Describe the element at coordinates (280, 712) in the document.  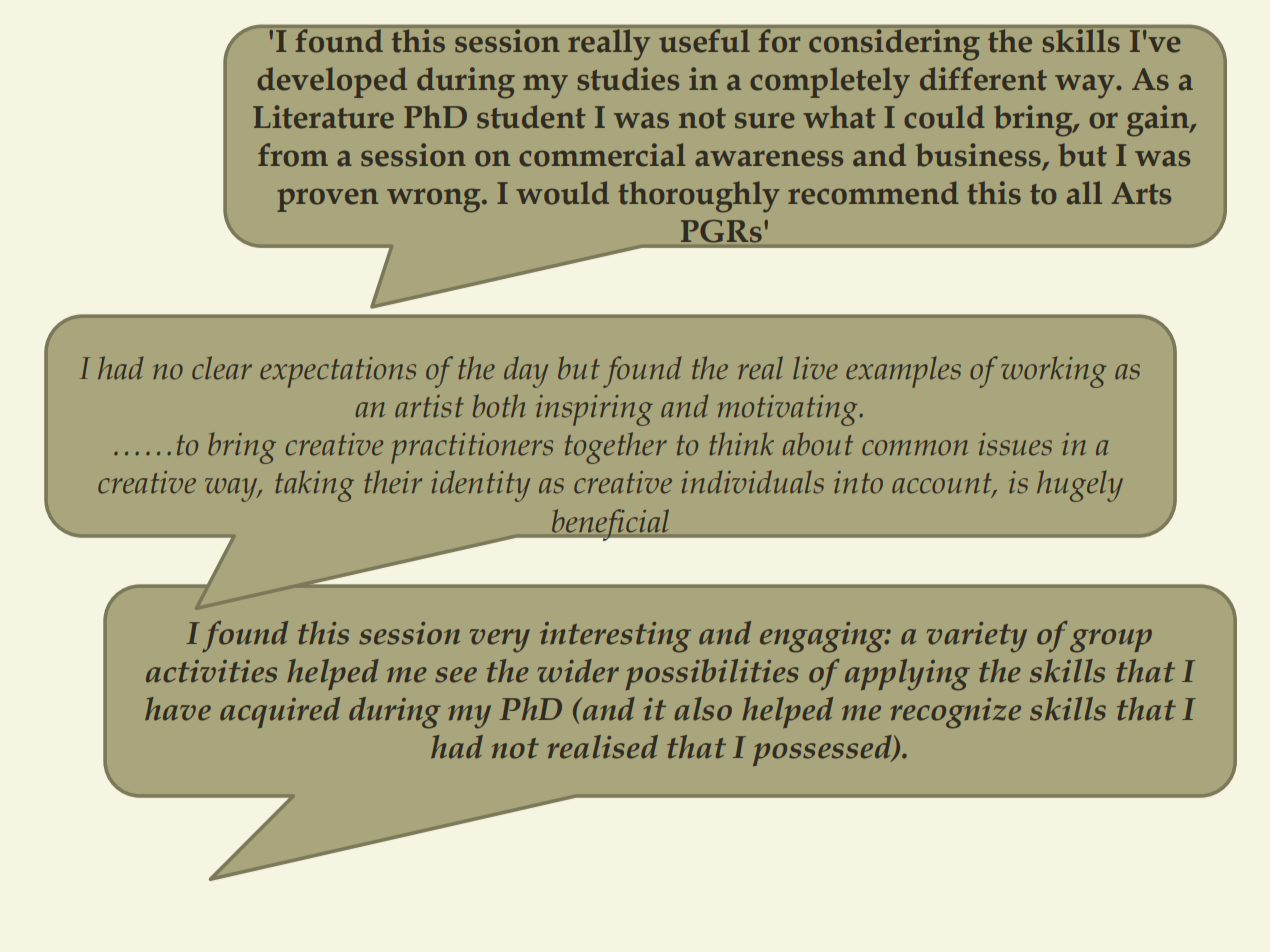
I see `acquired` at that location.
